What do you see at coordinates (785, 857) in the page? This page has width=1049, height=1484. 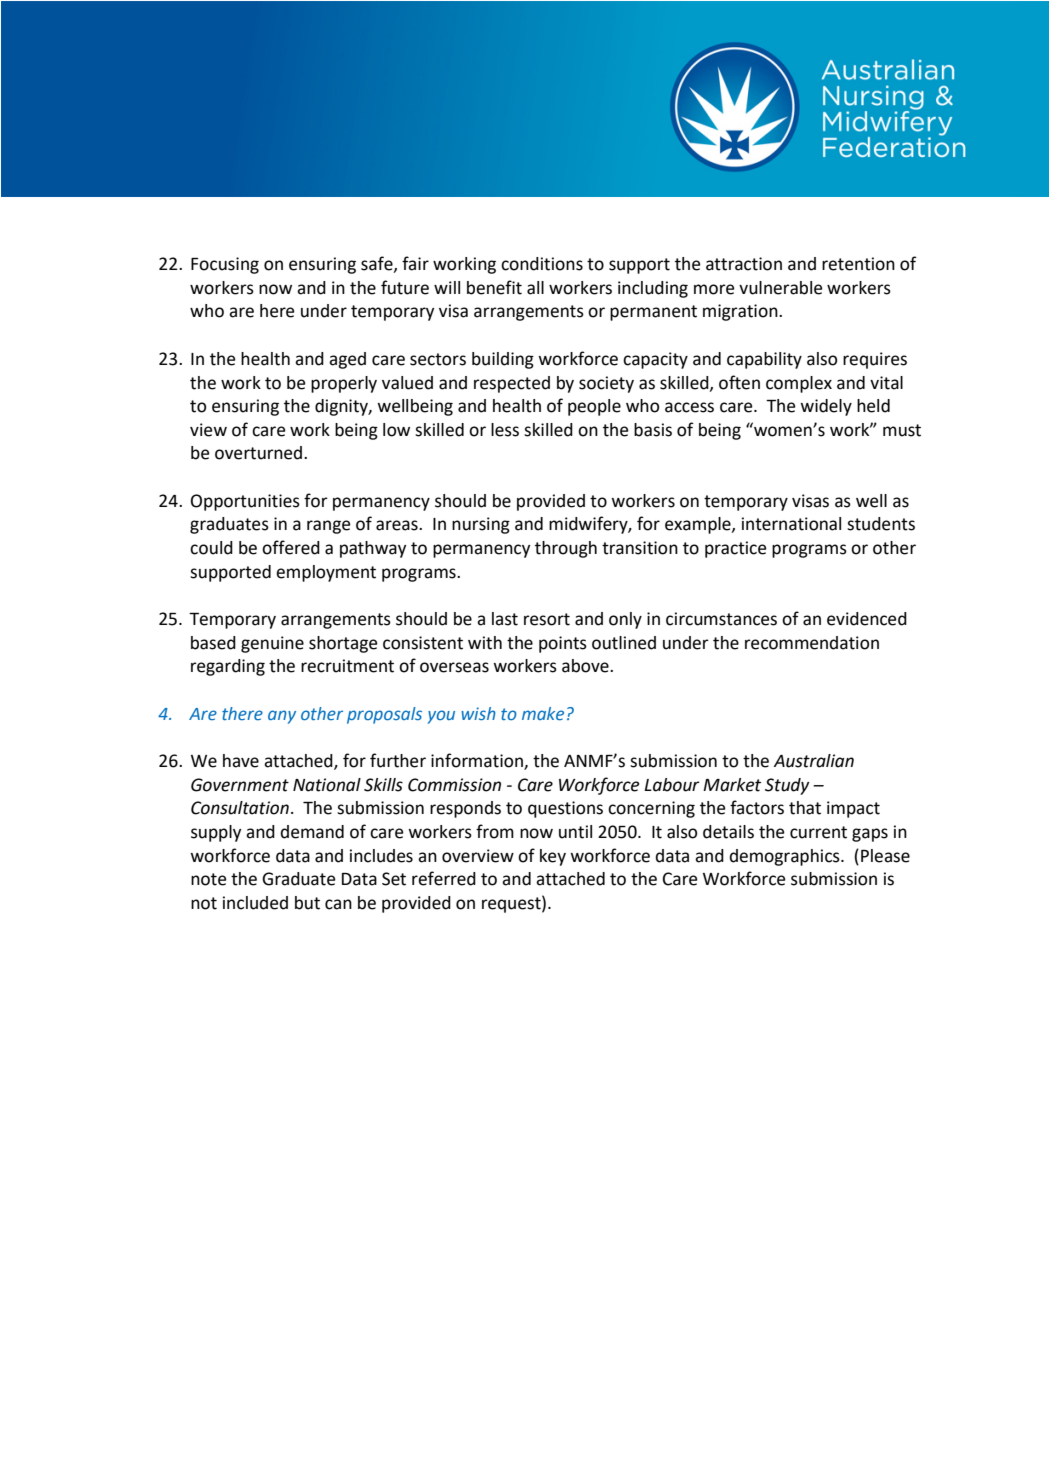 I see `demographics` at bounding box center [785, 857].
